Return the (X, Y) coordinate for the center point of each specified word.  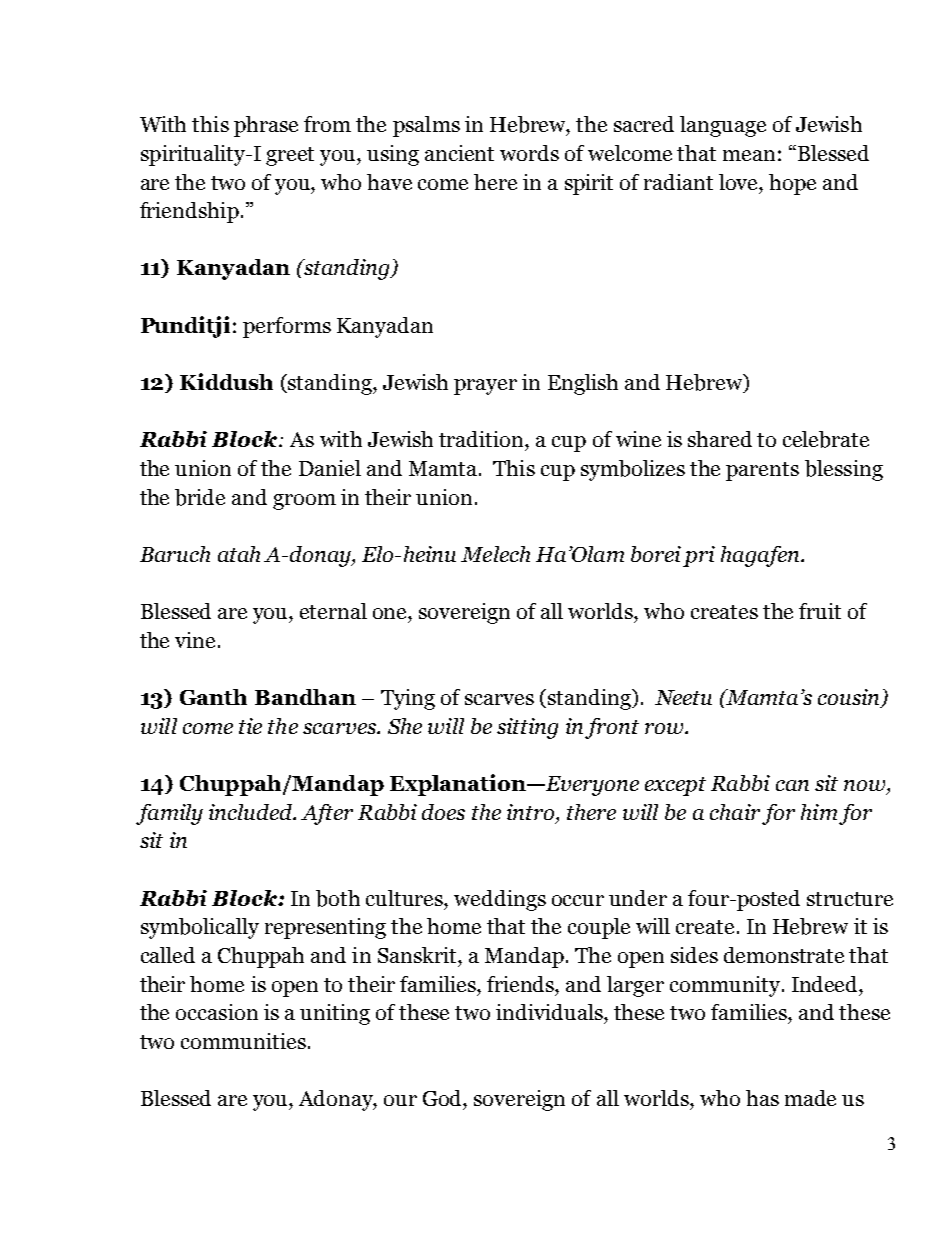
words (529, 153)
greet (290, 156)
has (762, 1098)
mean (749, 155)
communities (243, 1041)
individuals (550, 1012)
